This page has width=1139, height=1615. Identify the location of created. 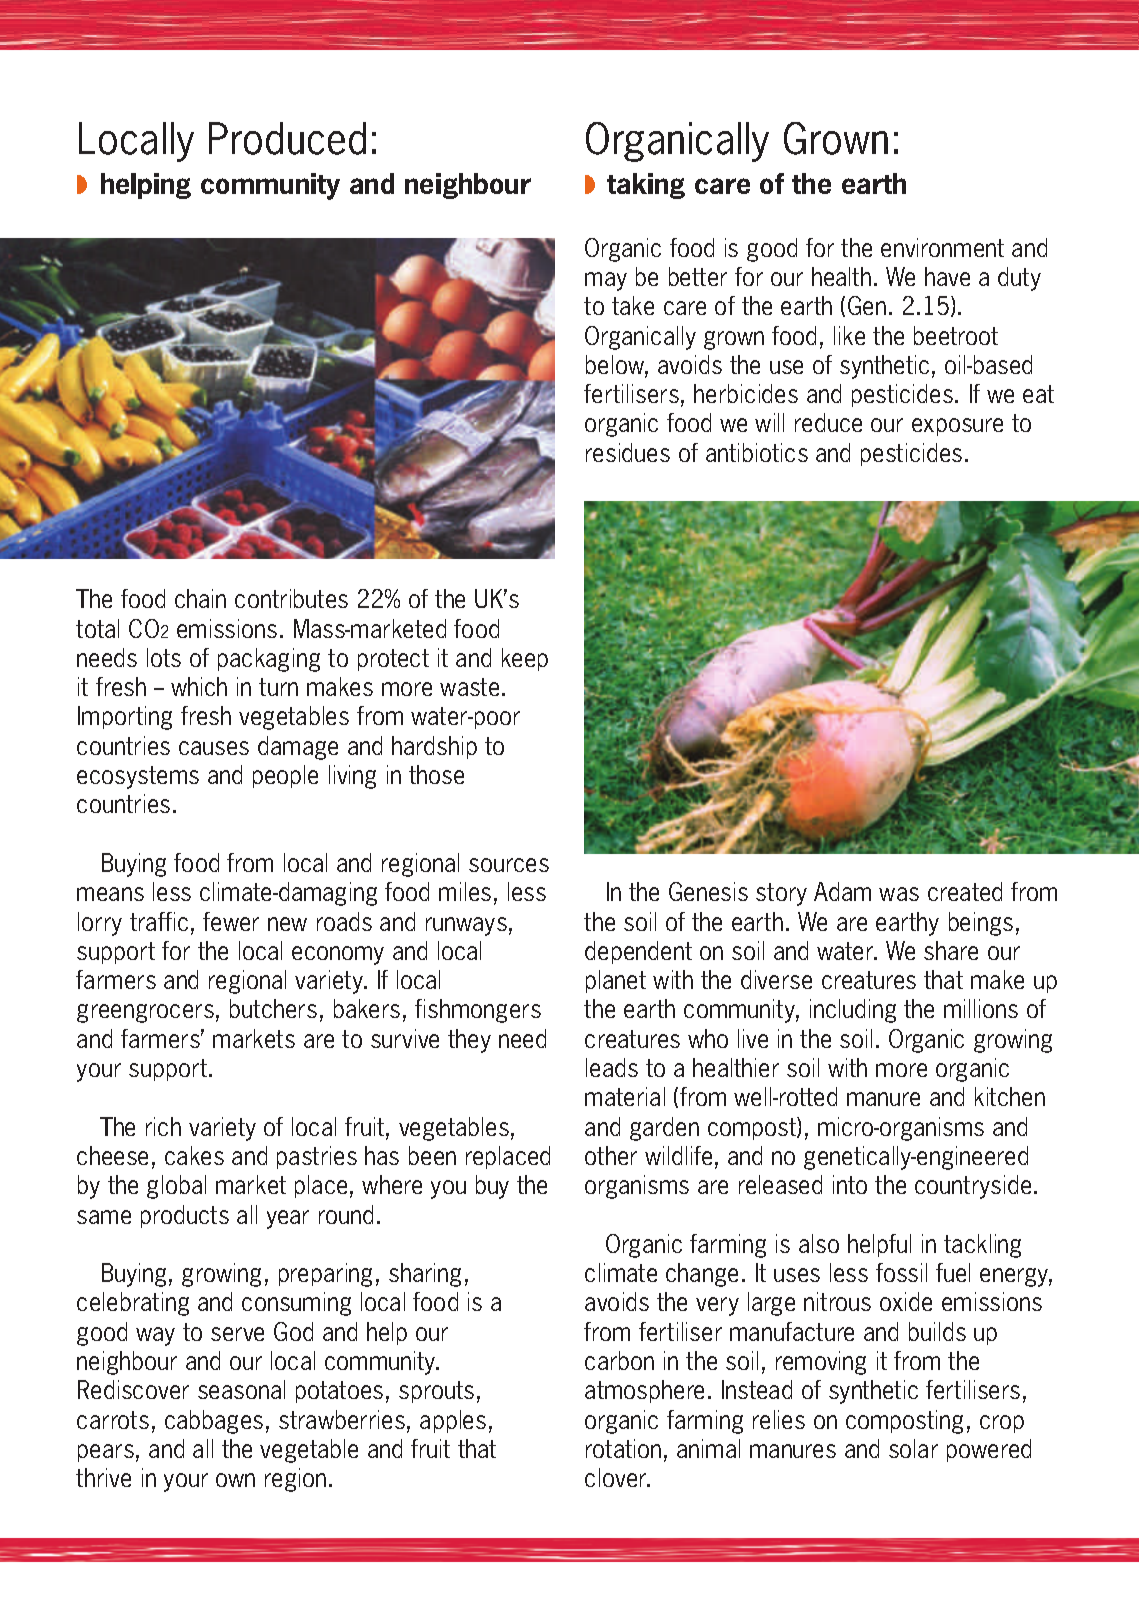
(965, 891).
